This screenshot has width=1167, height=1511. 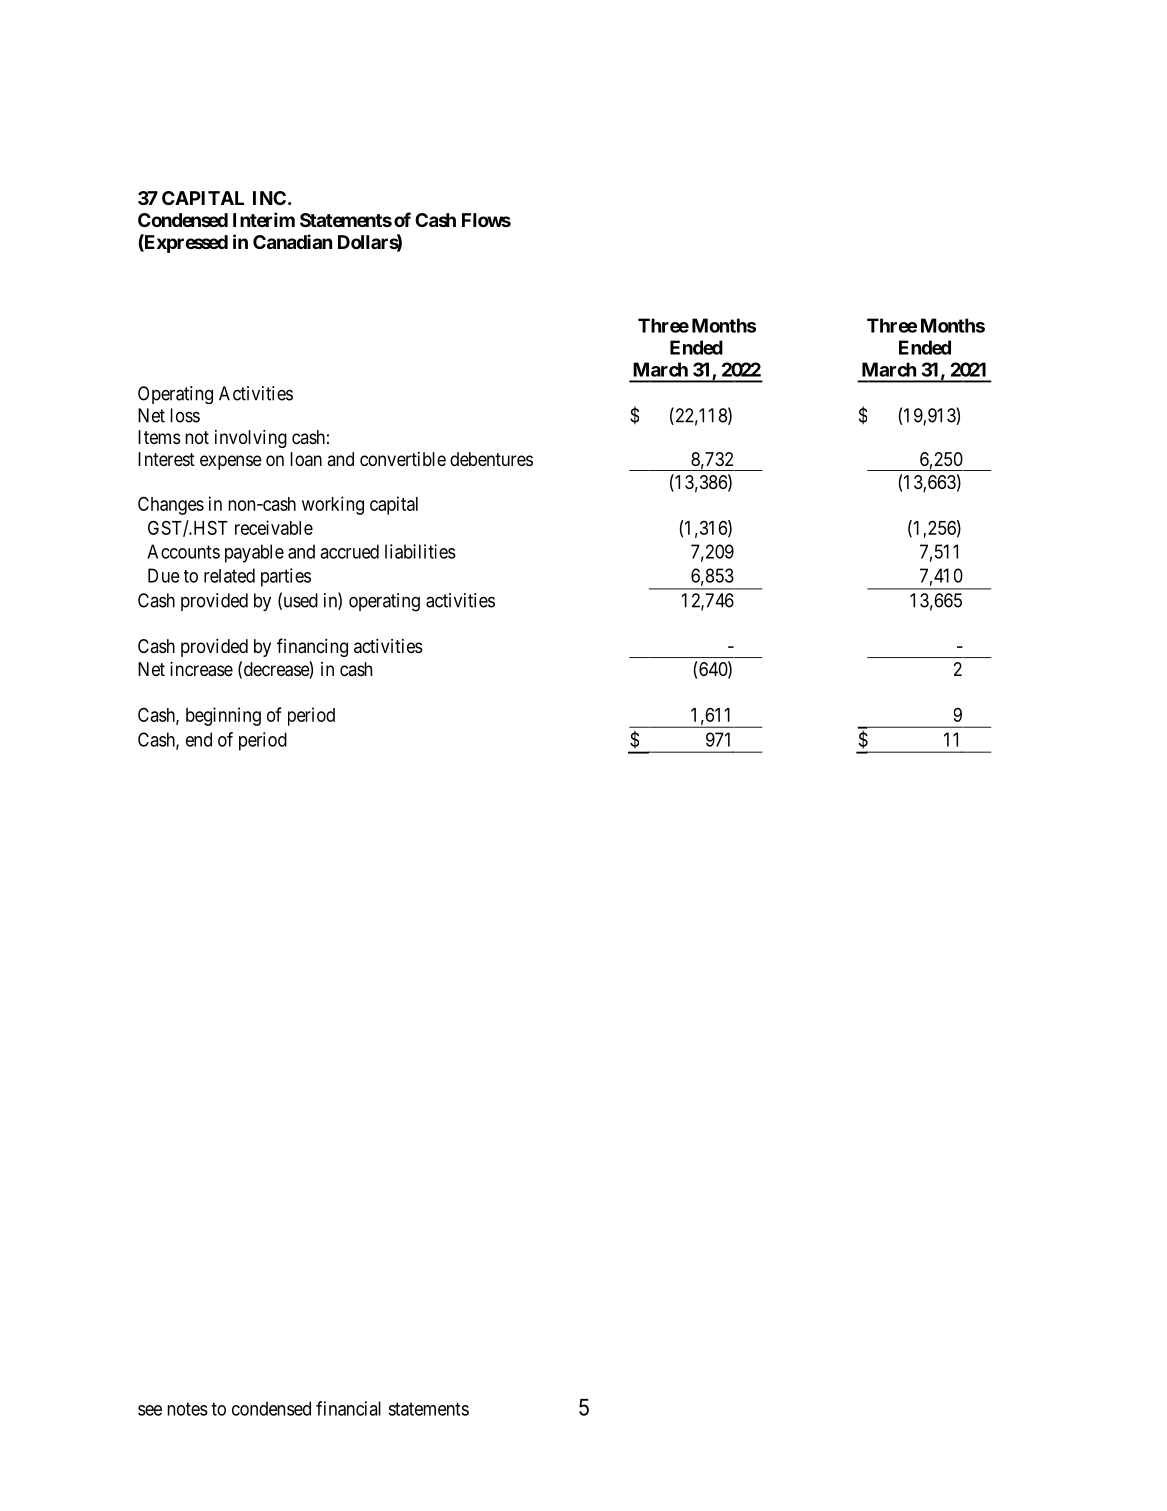 What do you see at coordinates (420, 551) in the screenshot?
I see `liabilities` at bounding box center [420, 551].
